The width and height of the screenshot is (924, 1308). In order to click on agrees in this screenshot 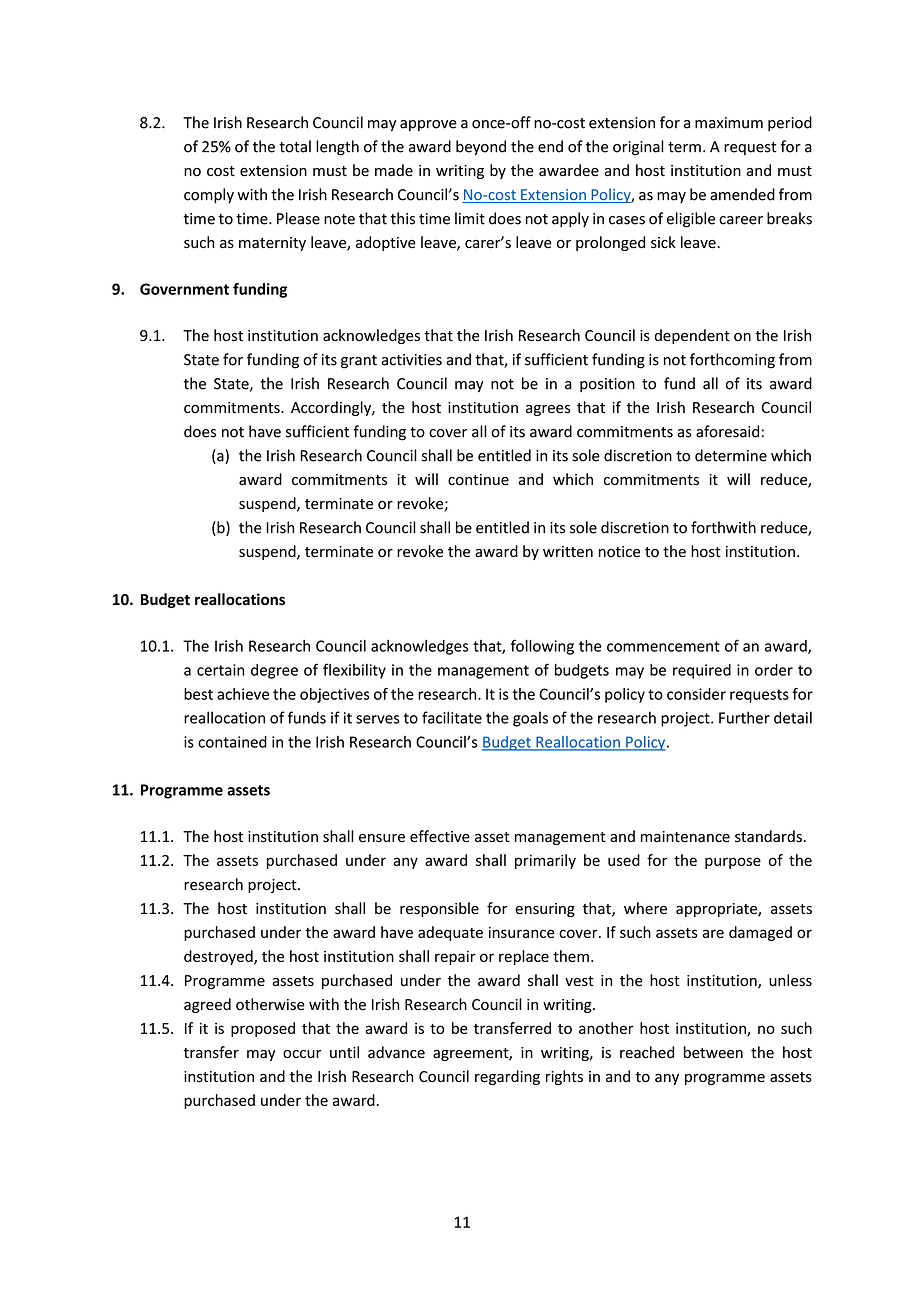, I will do `click(548, 410)`.
